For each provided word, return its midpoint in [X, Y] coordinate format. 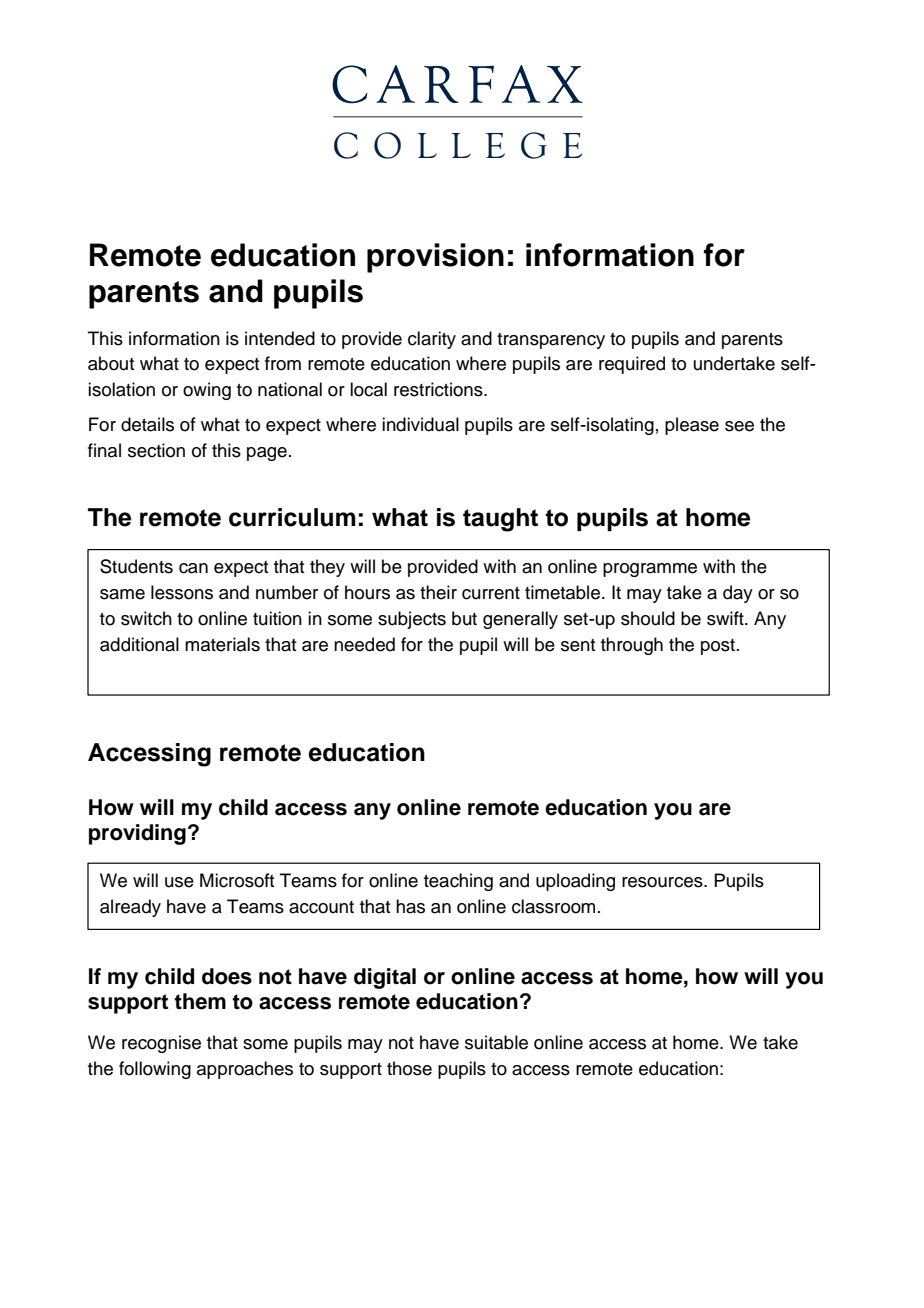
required [632, 365]
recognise [161, 1044]
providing [137, 834]
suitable [496, 1042]
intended [280, 338]
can [193, 568]
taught [500, 520]
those [409, 1068]
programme [650, 570]
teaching [458, 882]
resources [663, 882]
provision [435, 258]
